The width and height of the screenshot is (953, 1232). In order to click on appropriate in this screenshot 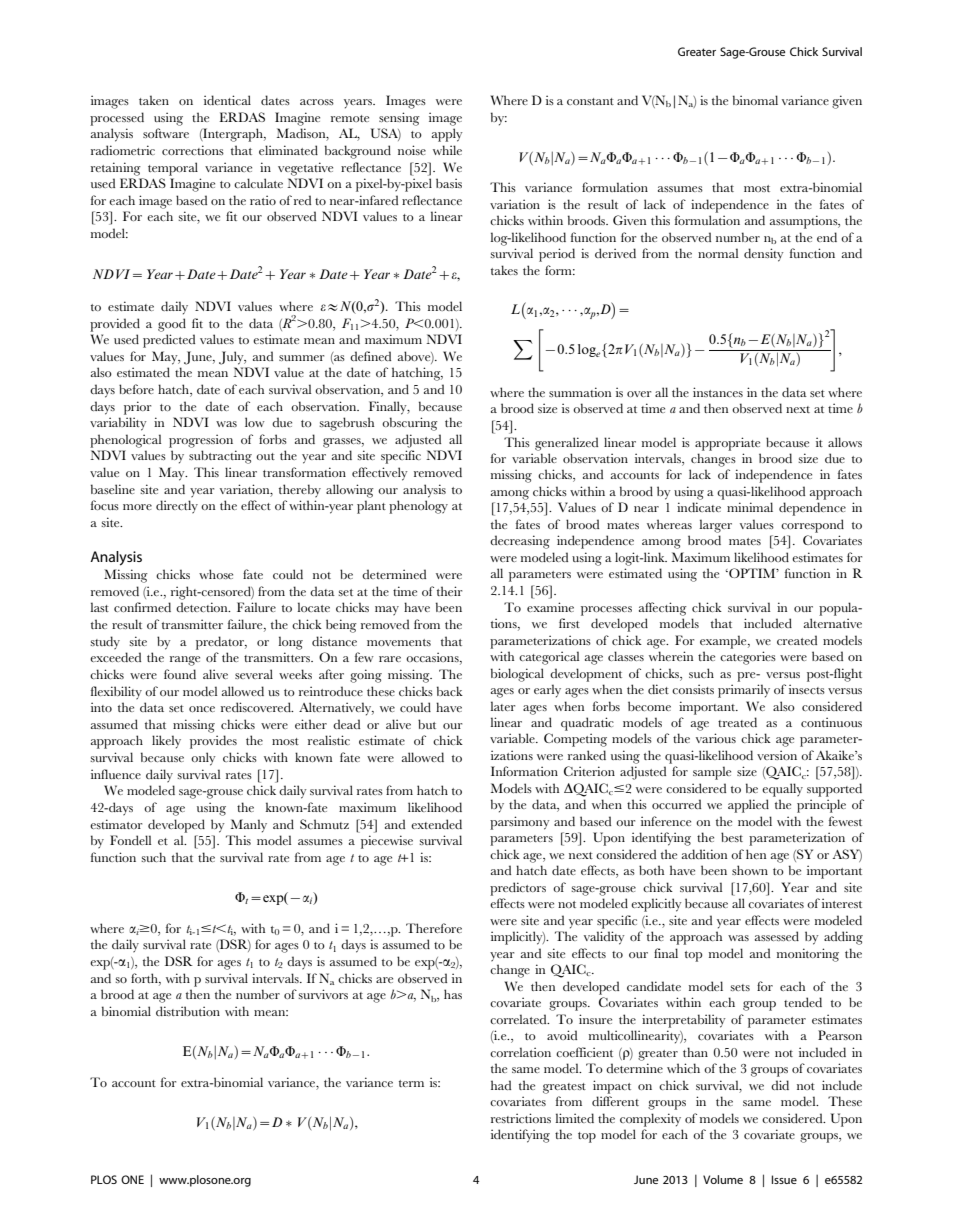, I will do `click(727, 444)`.
